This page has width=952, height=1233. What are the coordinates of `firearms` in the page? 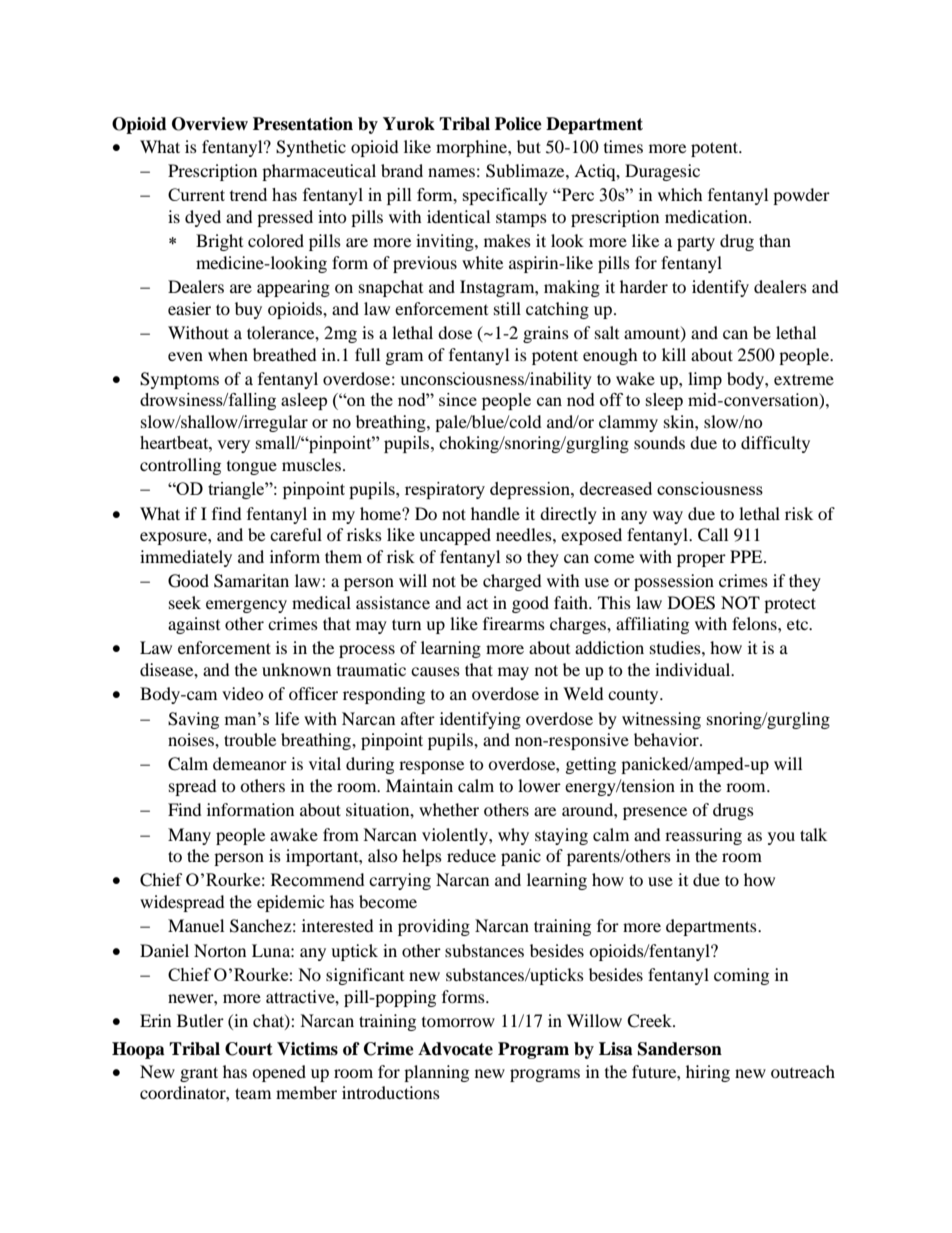 It's located at (514, 623).
